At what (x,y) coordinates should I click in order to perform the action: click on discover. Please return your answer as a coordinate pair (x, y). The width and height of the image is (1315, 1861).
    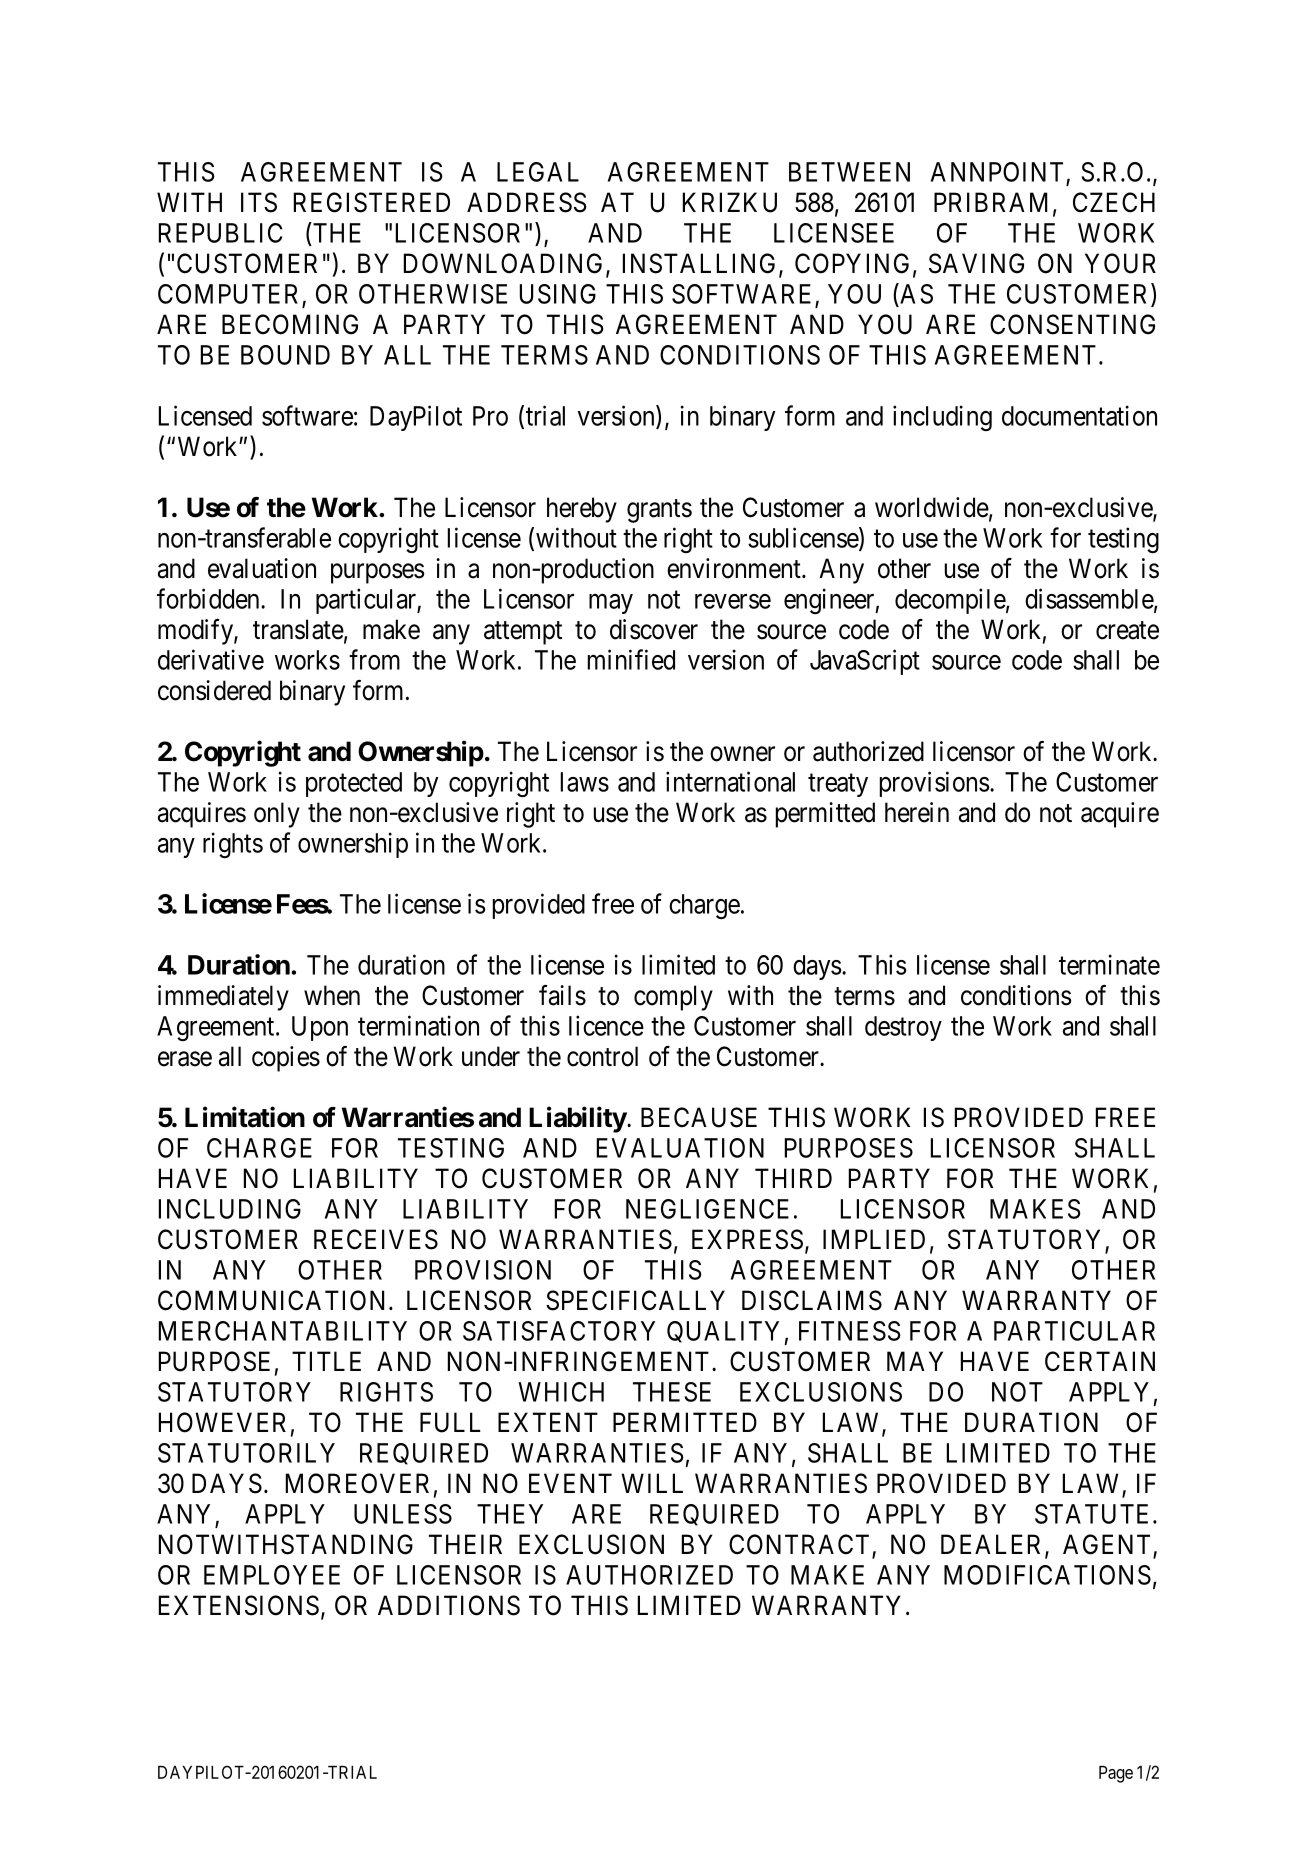
    Looking at the image, I should click on (654, 629).
